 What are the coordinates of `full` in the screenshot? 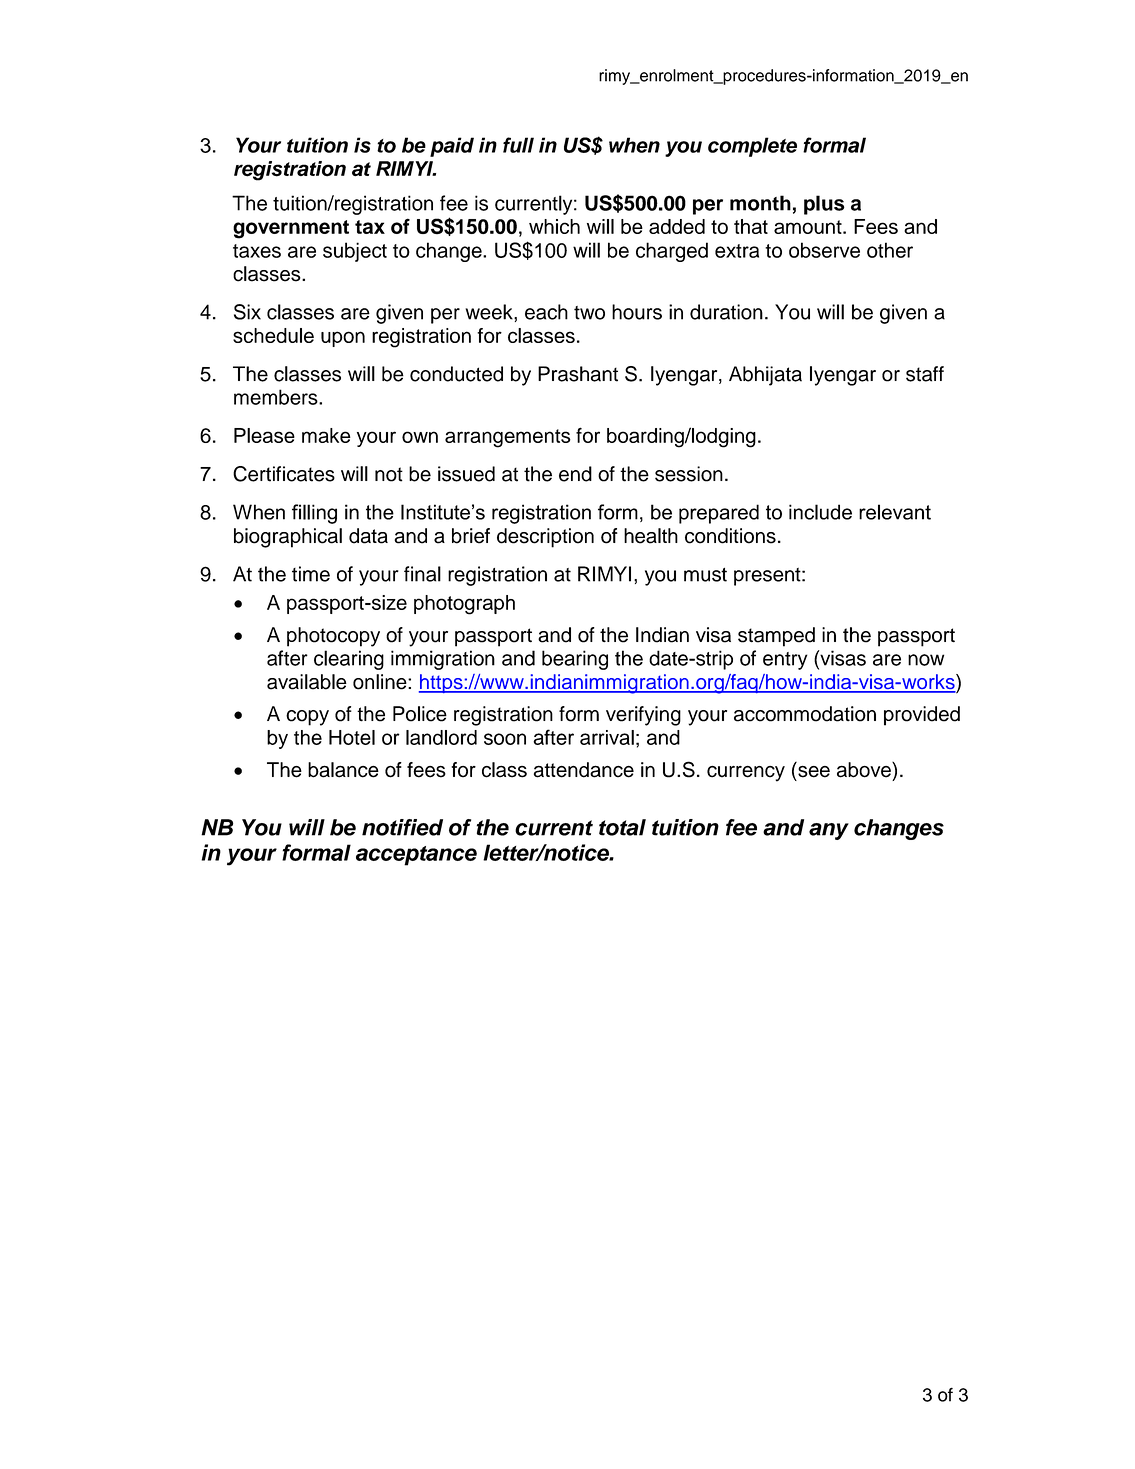 It's located at (518, 145).
